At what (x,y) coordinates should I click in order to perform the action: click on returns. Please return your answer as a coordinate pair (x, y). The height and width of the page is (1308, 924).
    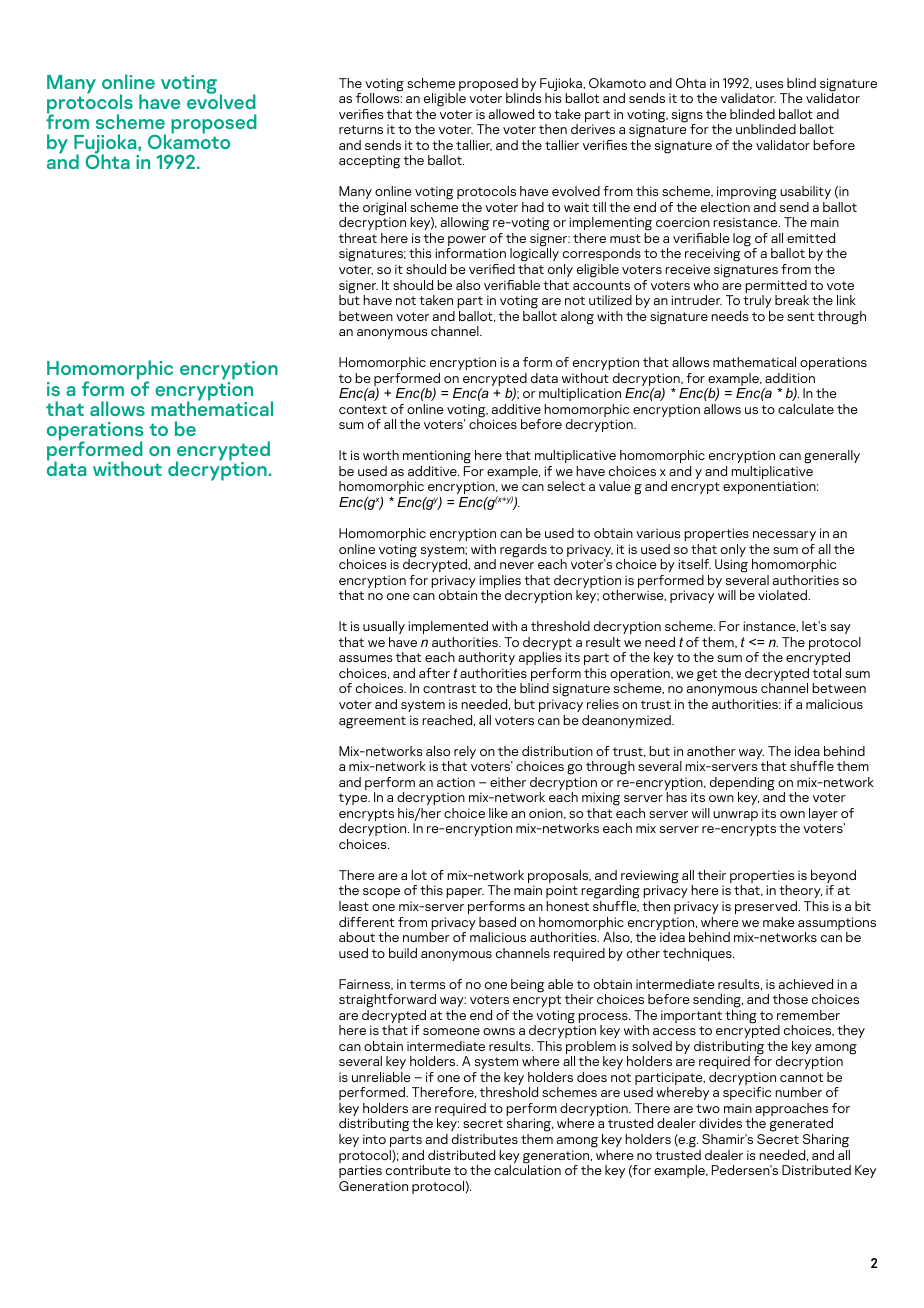
    Looking at the image, I should click on (361, 129).
